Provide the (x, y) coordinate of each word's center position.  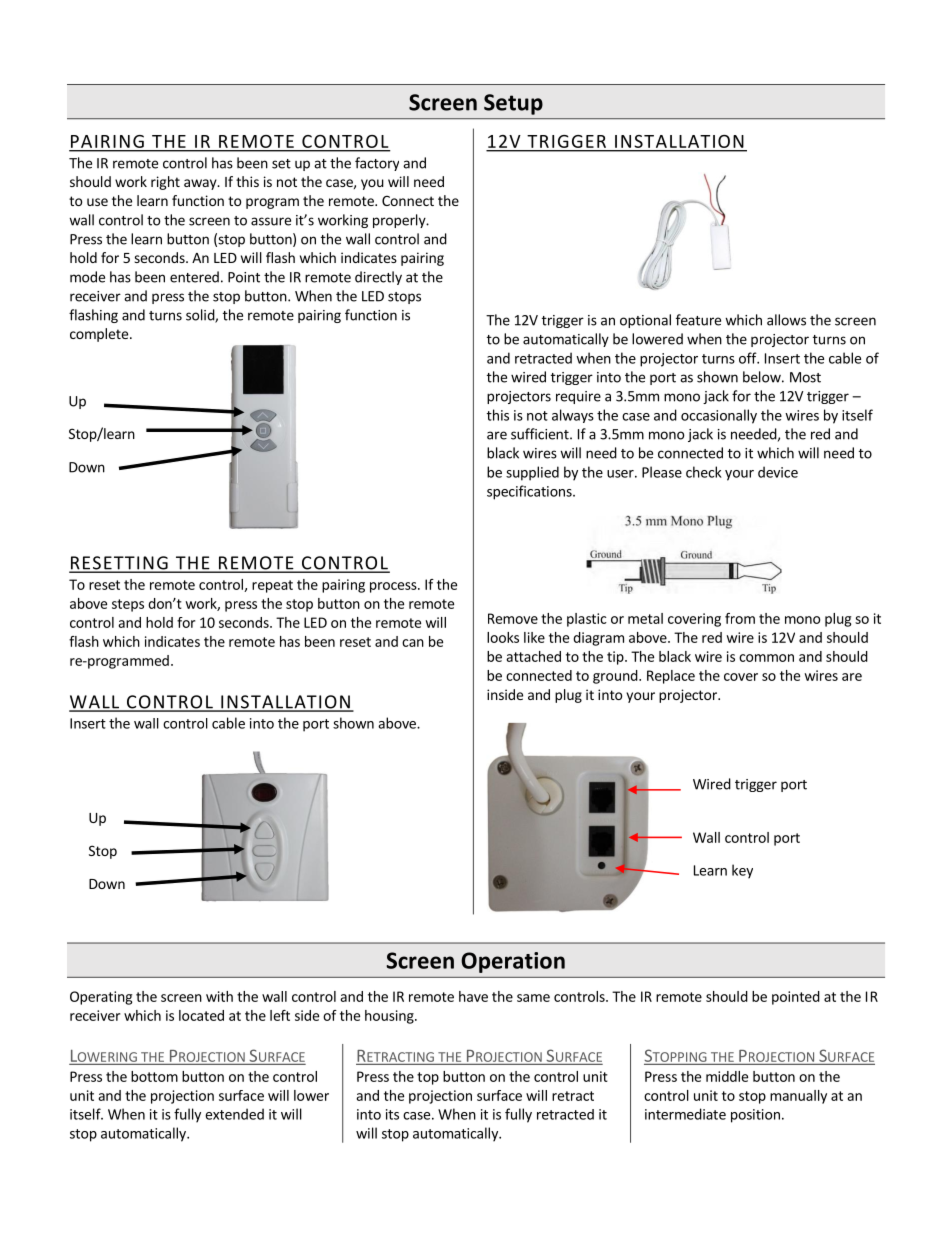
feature (698, 320)
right (165, 183)
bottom (154, 1076)
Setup (513, 104)
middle (727, 1076)
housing (390, 1017)
